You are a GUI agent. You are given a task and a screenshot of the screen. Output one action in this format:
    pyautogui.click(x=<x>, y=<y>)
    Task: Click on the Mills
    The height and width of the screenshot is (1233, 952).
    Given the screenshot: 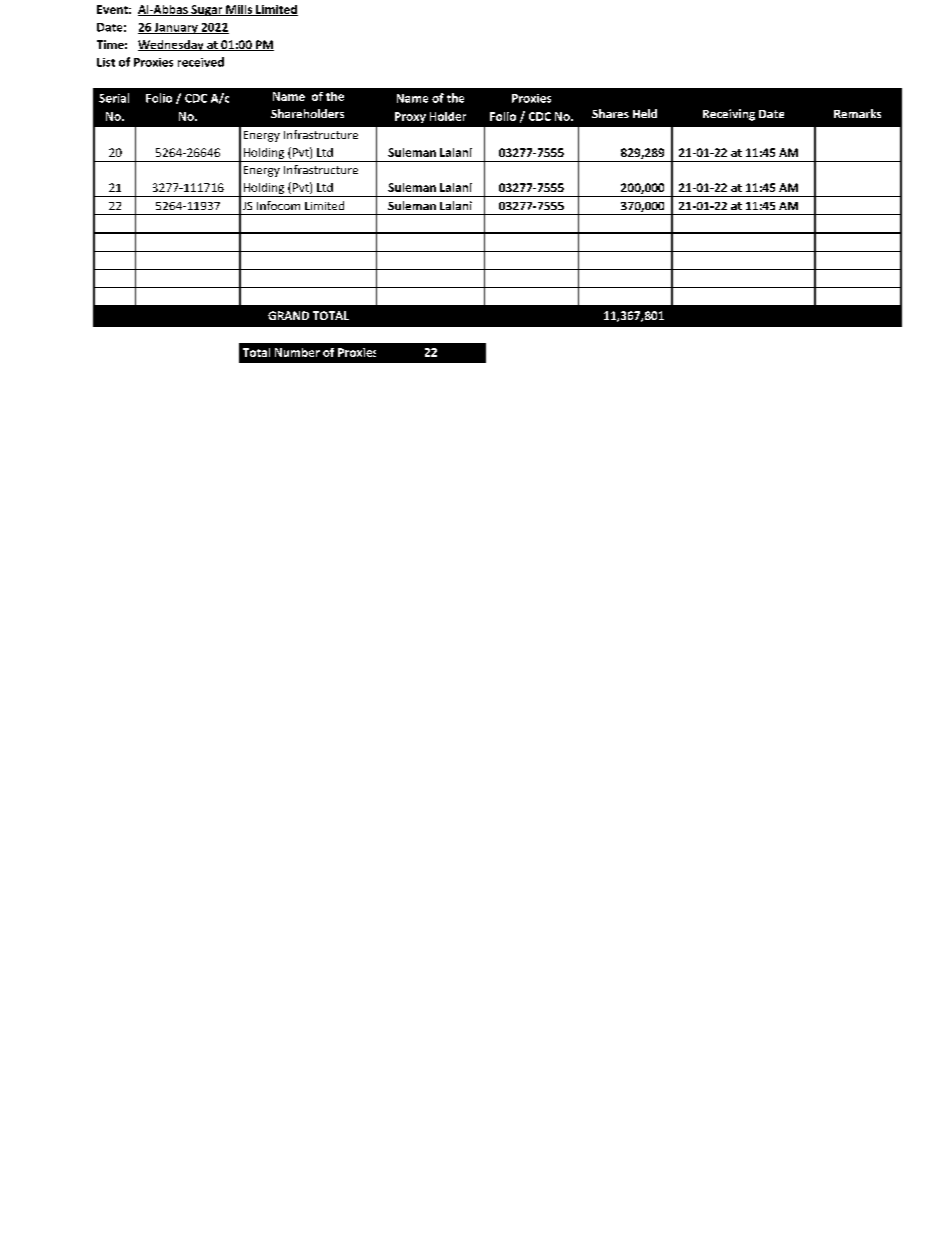 What is the action you would take?
    pyautogui.click(x=239, y=10)
